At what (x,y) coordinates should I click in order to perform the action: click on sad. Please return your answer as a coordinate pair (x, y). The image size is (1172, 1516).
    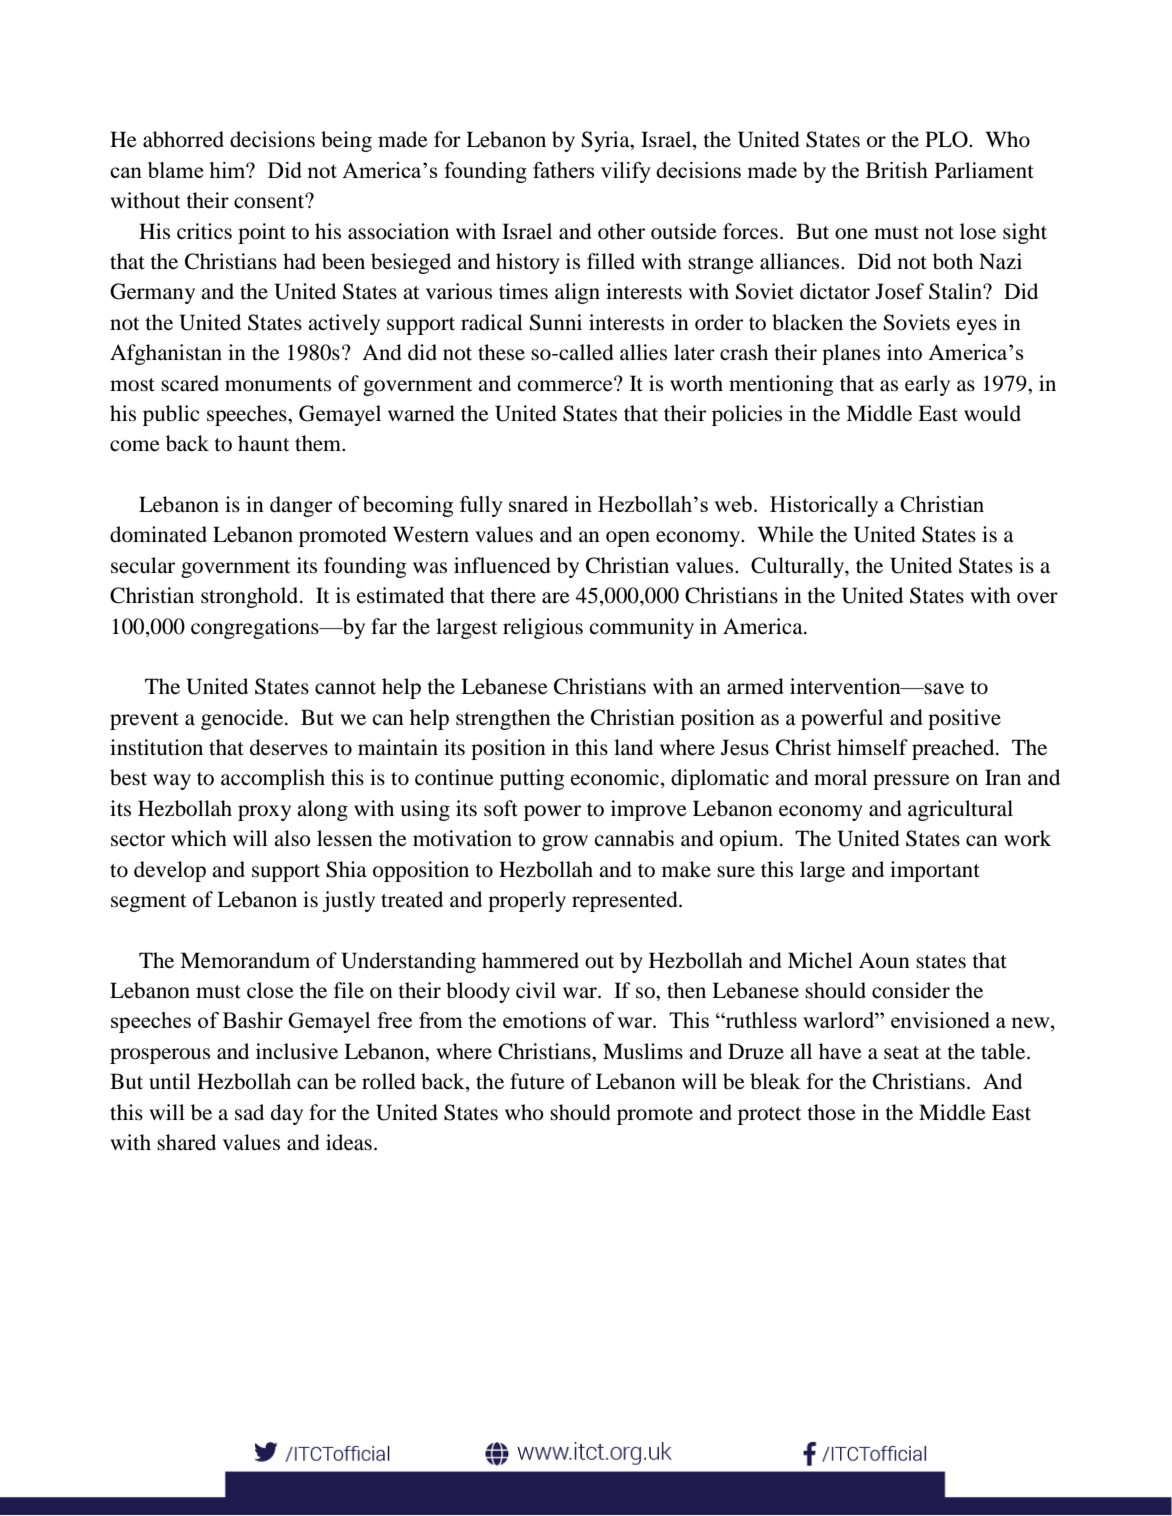
    Looking at the image, I should click on (249, 1112).
